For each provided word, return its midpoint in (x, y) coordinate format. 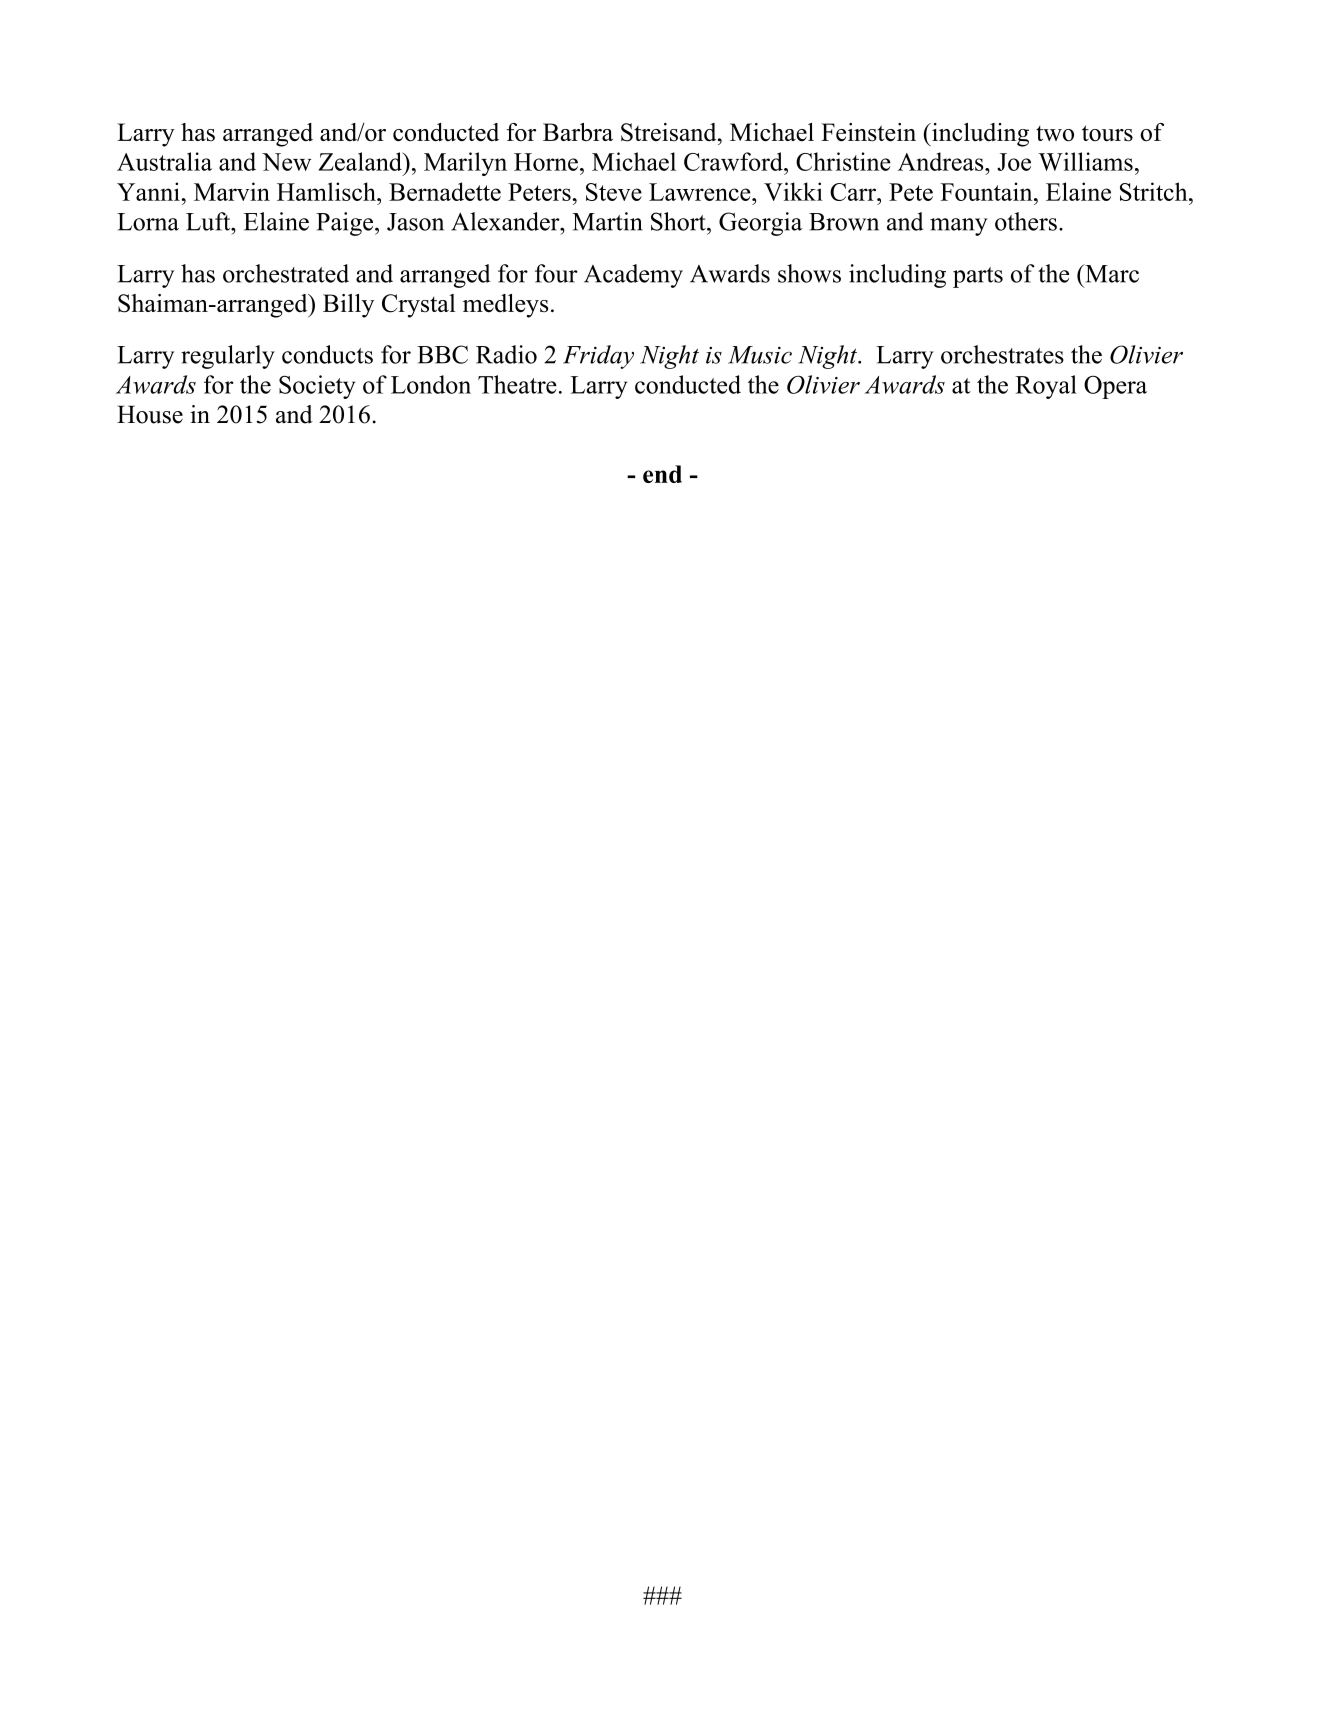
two (1055, 134)
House (150, 414)
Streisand (670, 132)
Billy (348, 306)
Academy (633, 276)
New (286, 162)
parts (978, 277)
